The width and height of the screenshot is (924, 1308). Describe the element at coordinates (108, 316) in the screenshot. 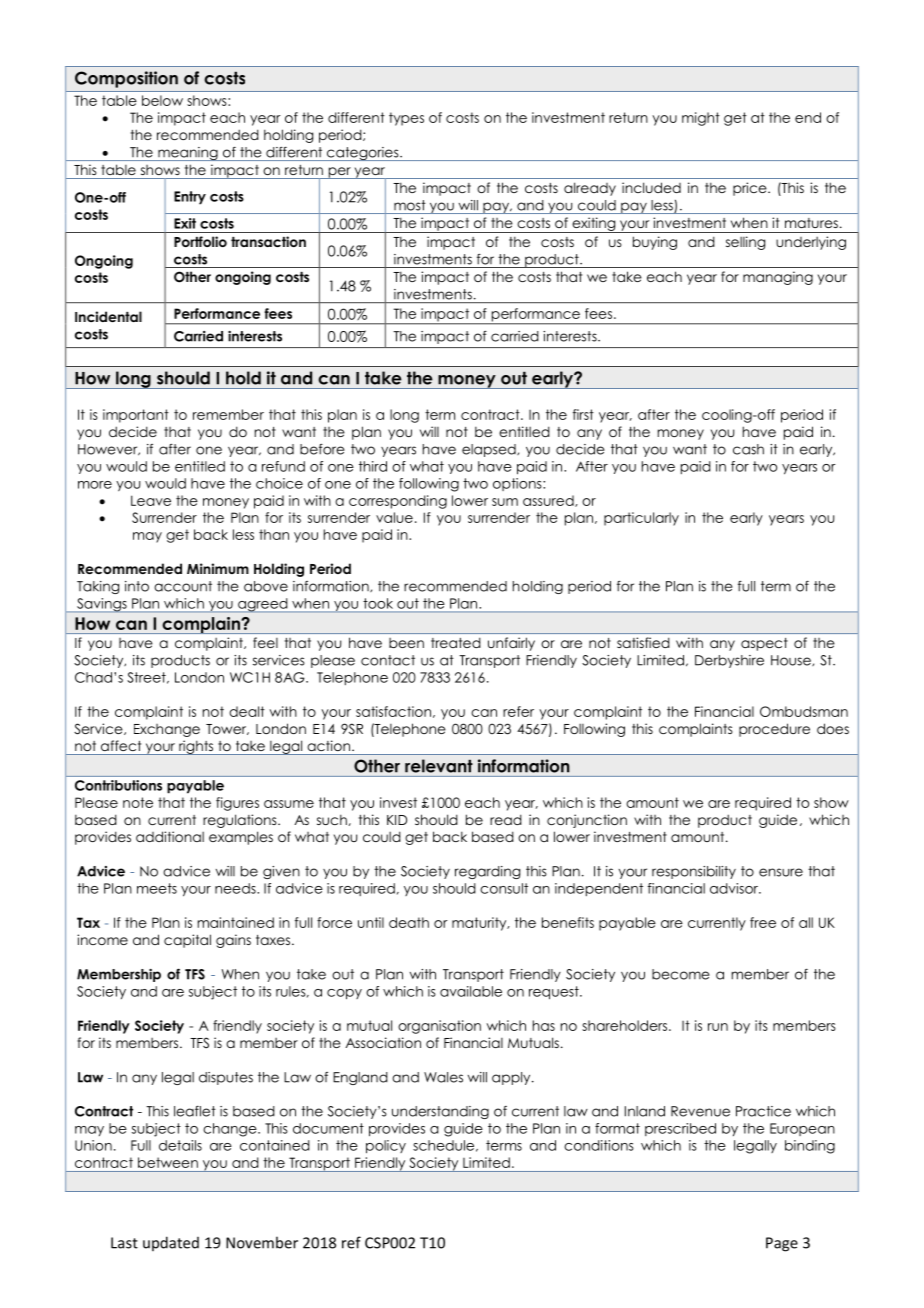

I see `Incidental` at that location.
